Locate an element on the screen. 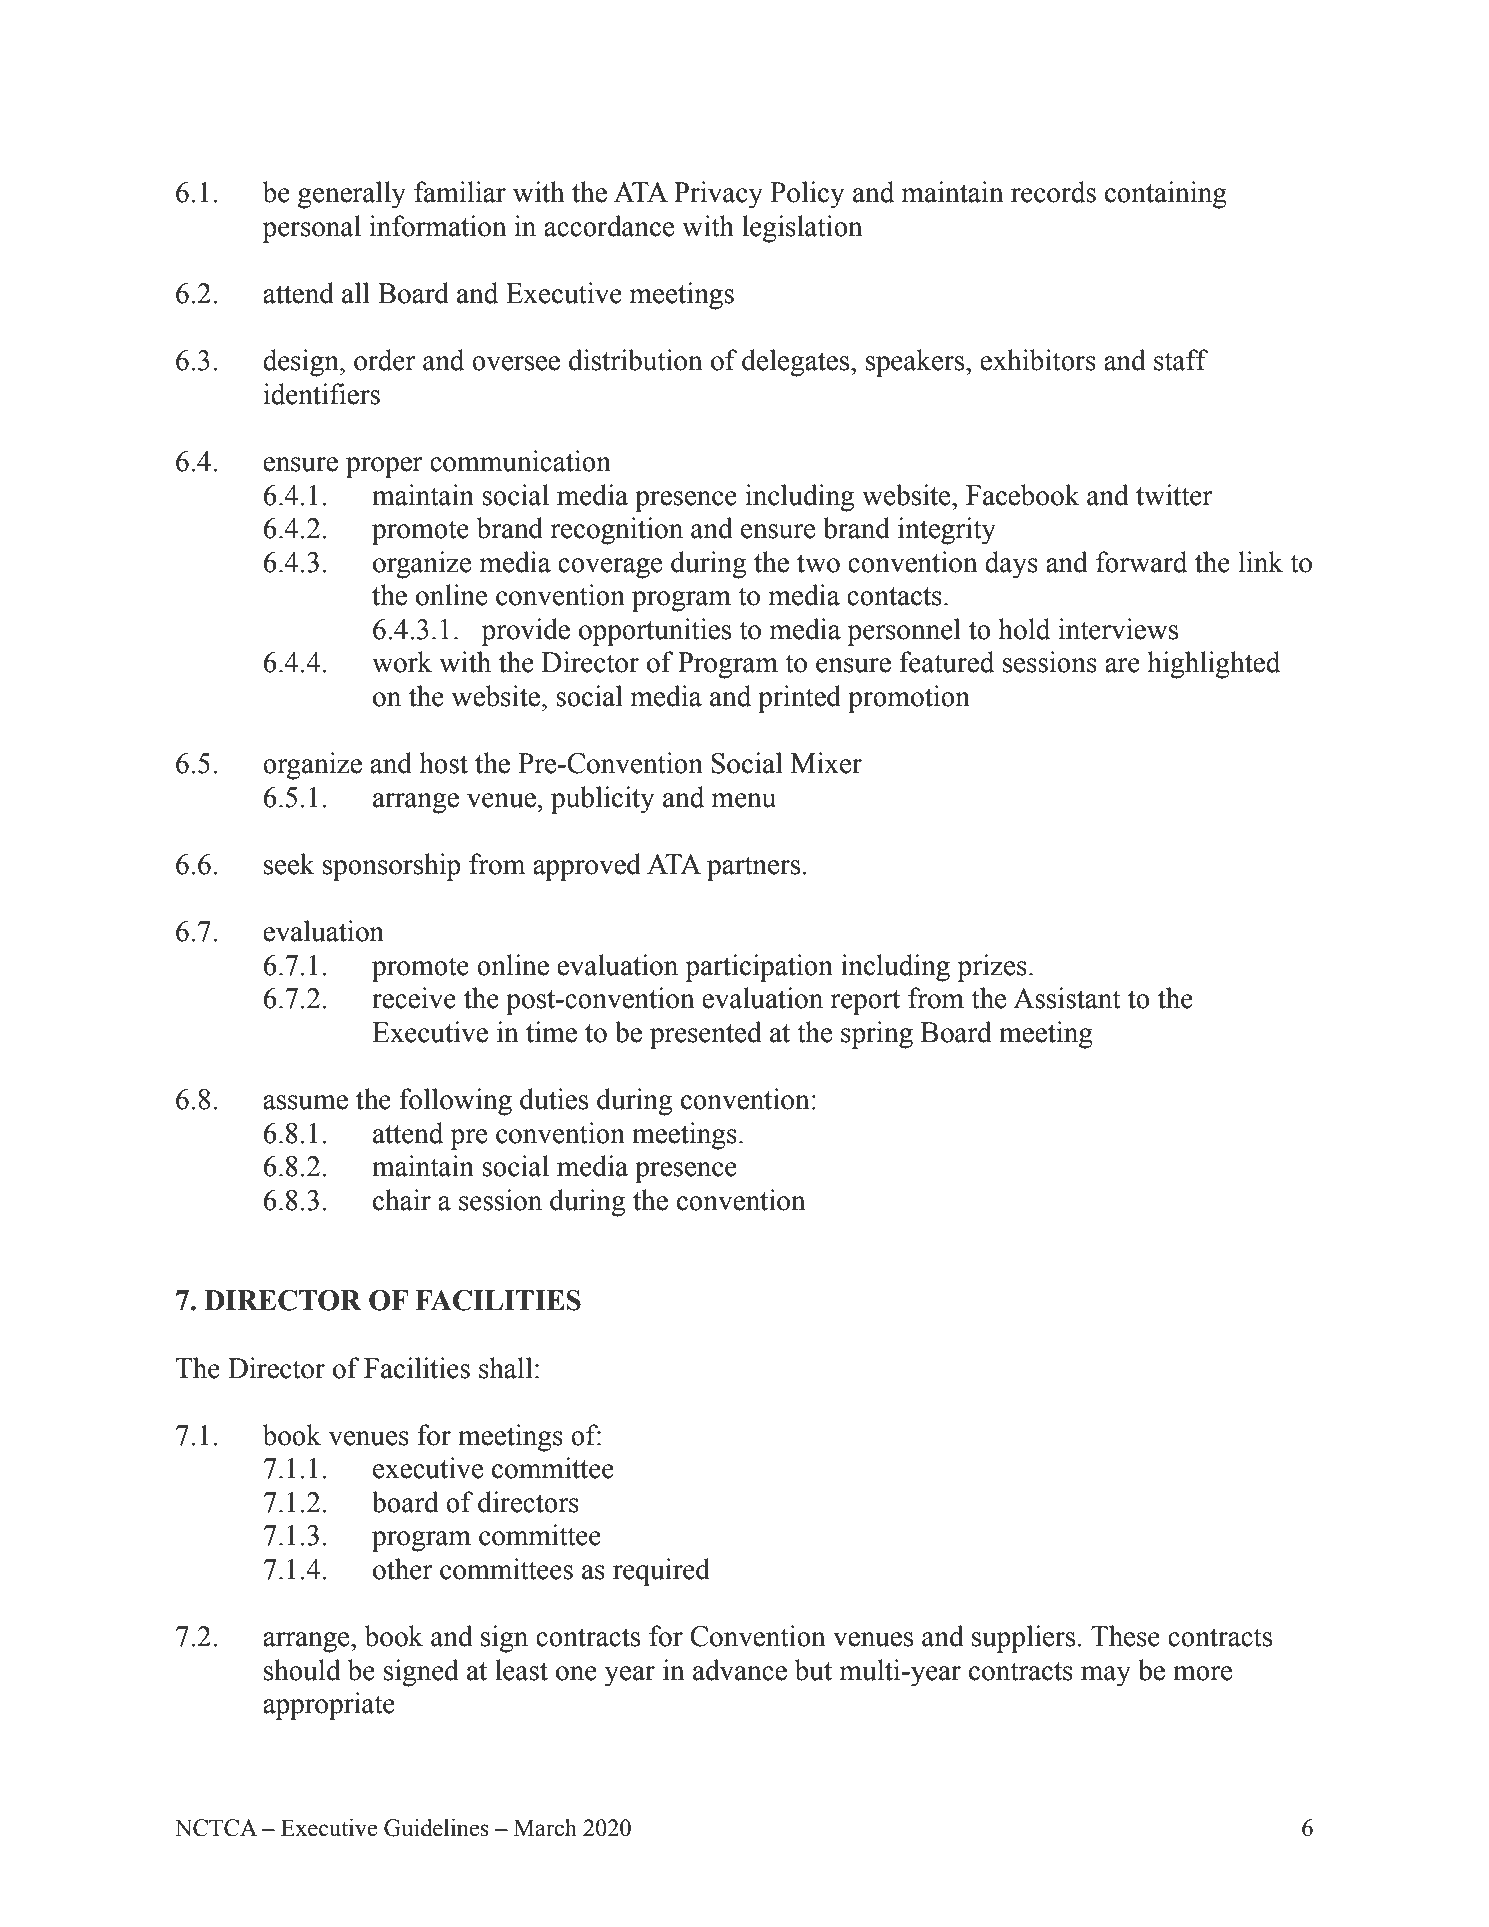 The image size is (1489, 1927). legislation is located at coordinates (802, 229).
